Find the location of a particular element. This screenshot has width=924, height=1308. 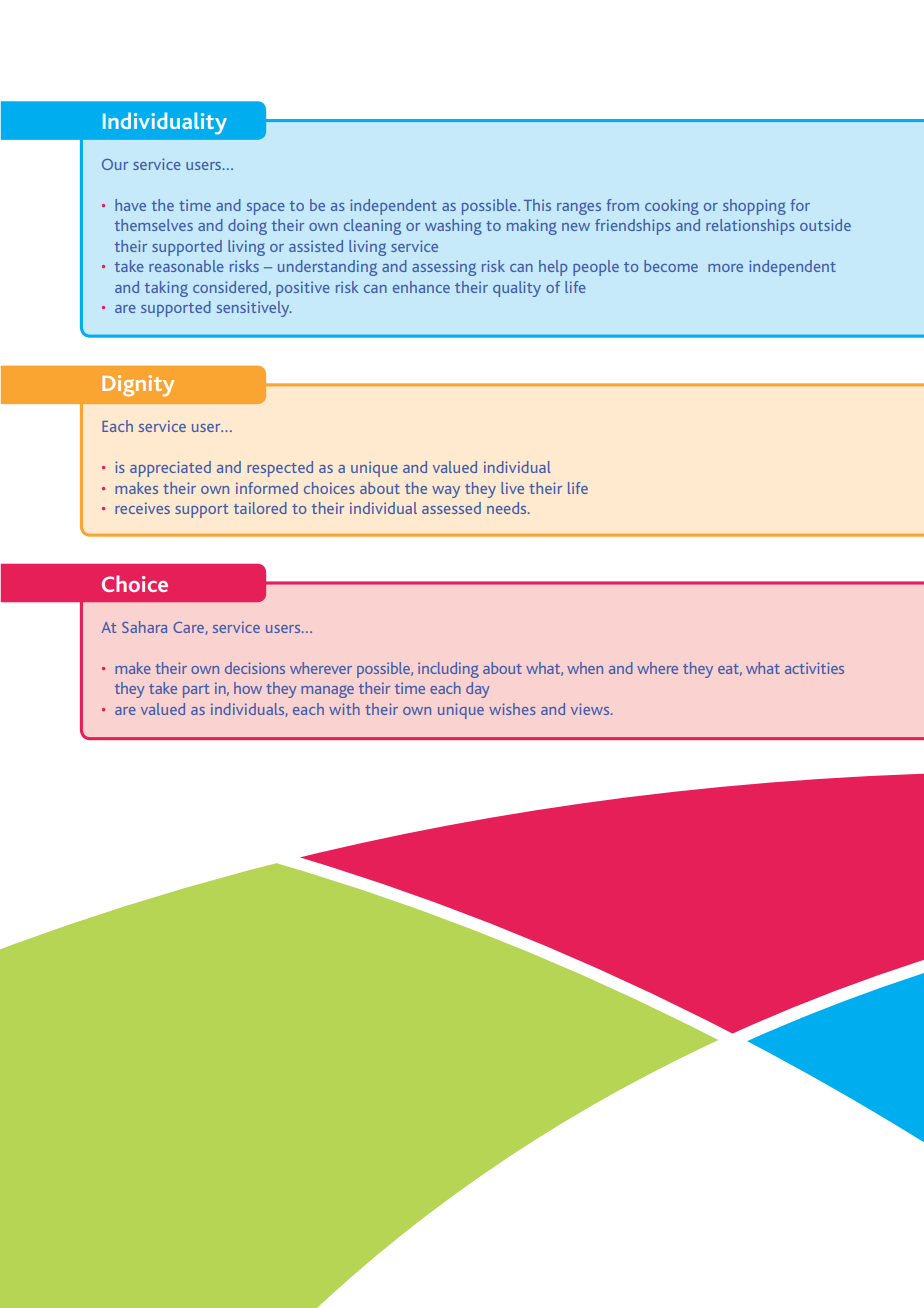

receives is located at coordinates (142, 508).
